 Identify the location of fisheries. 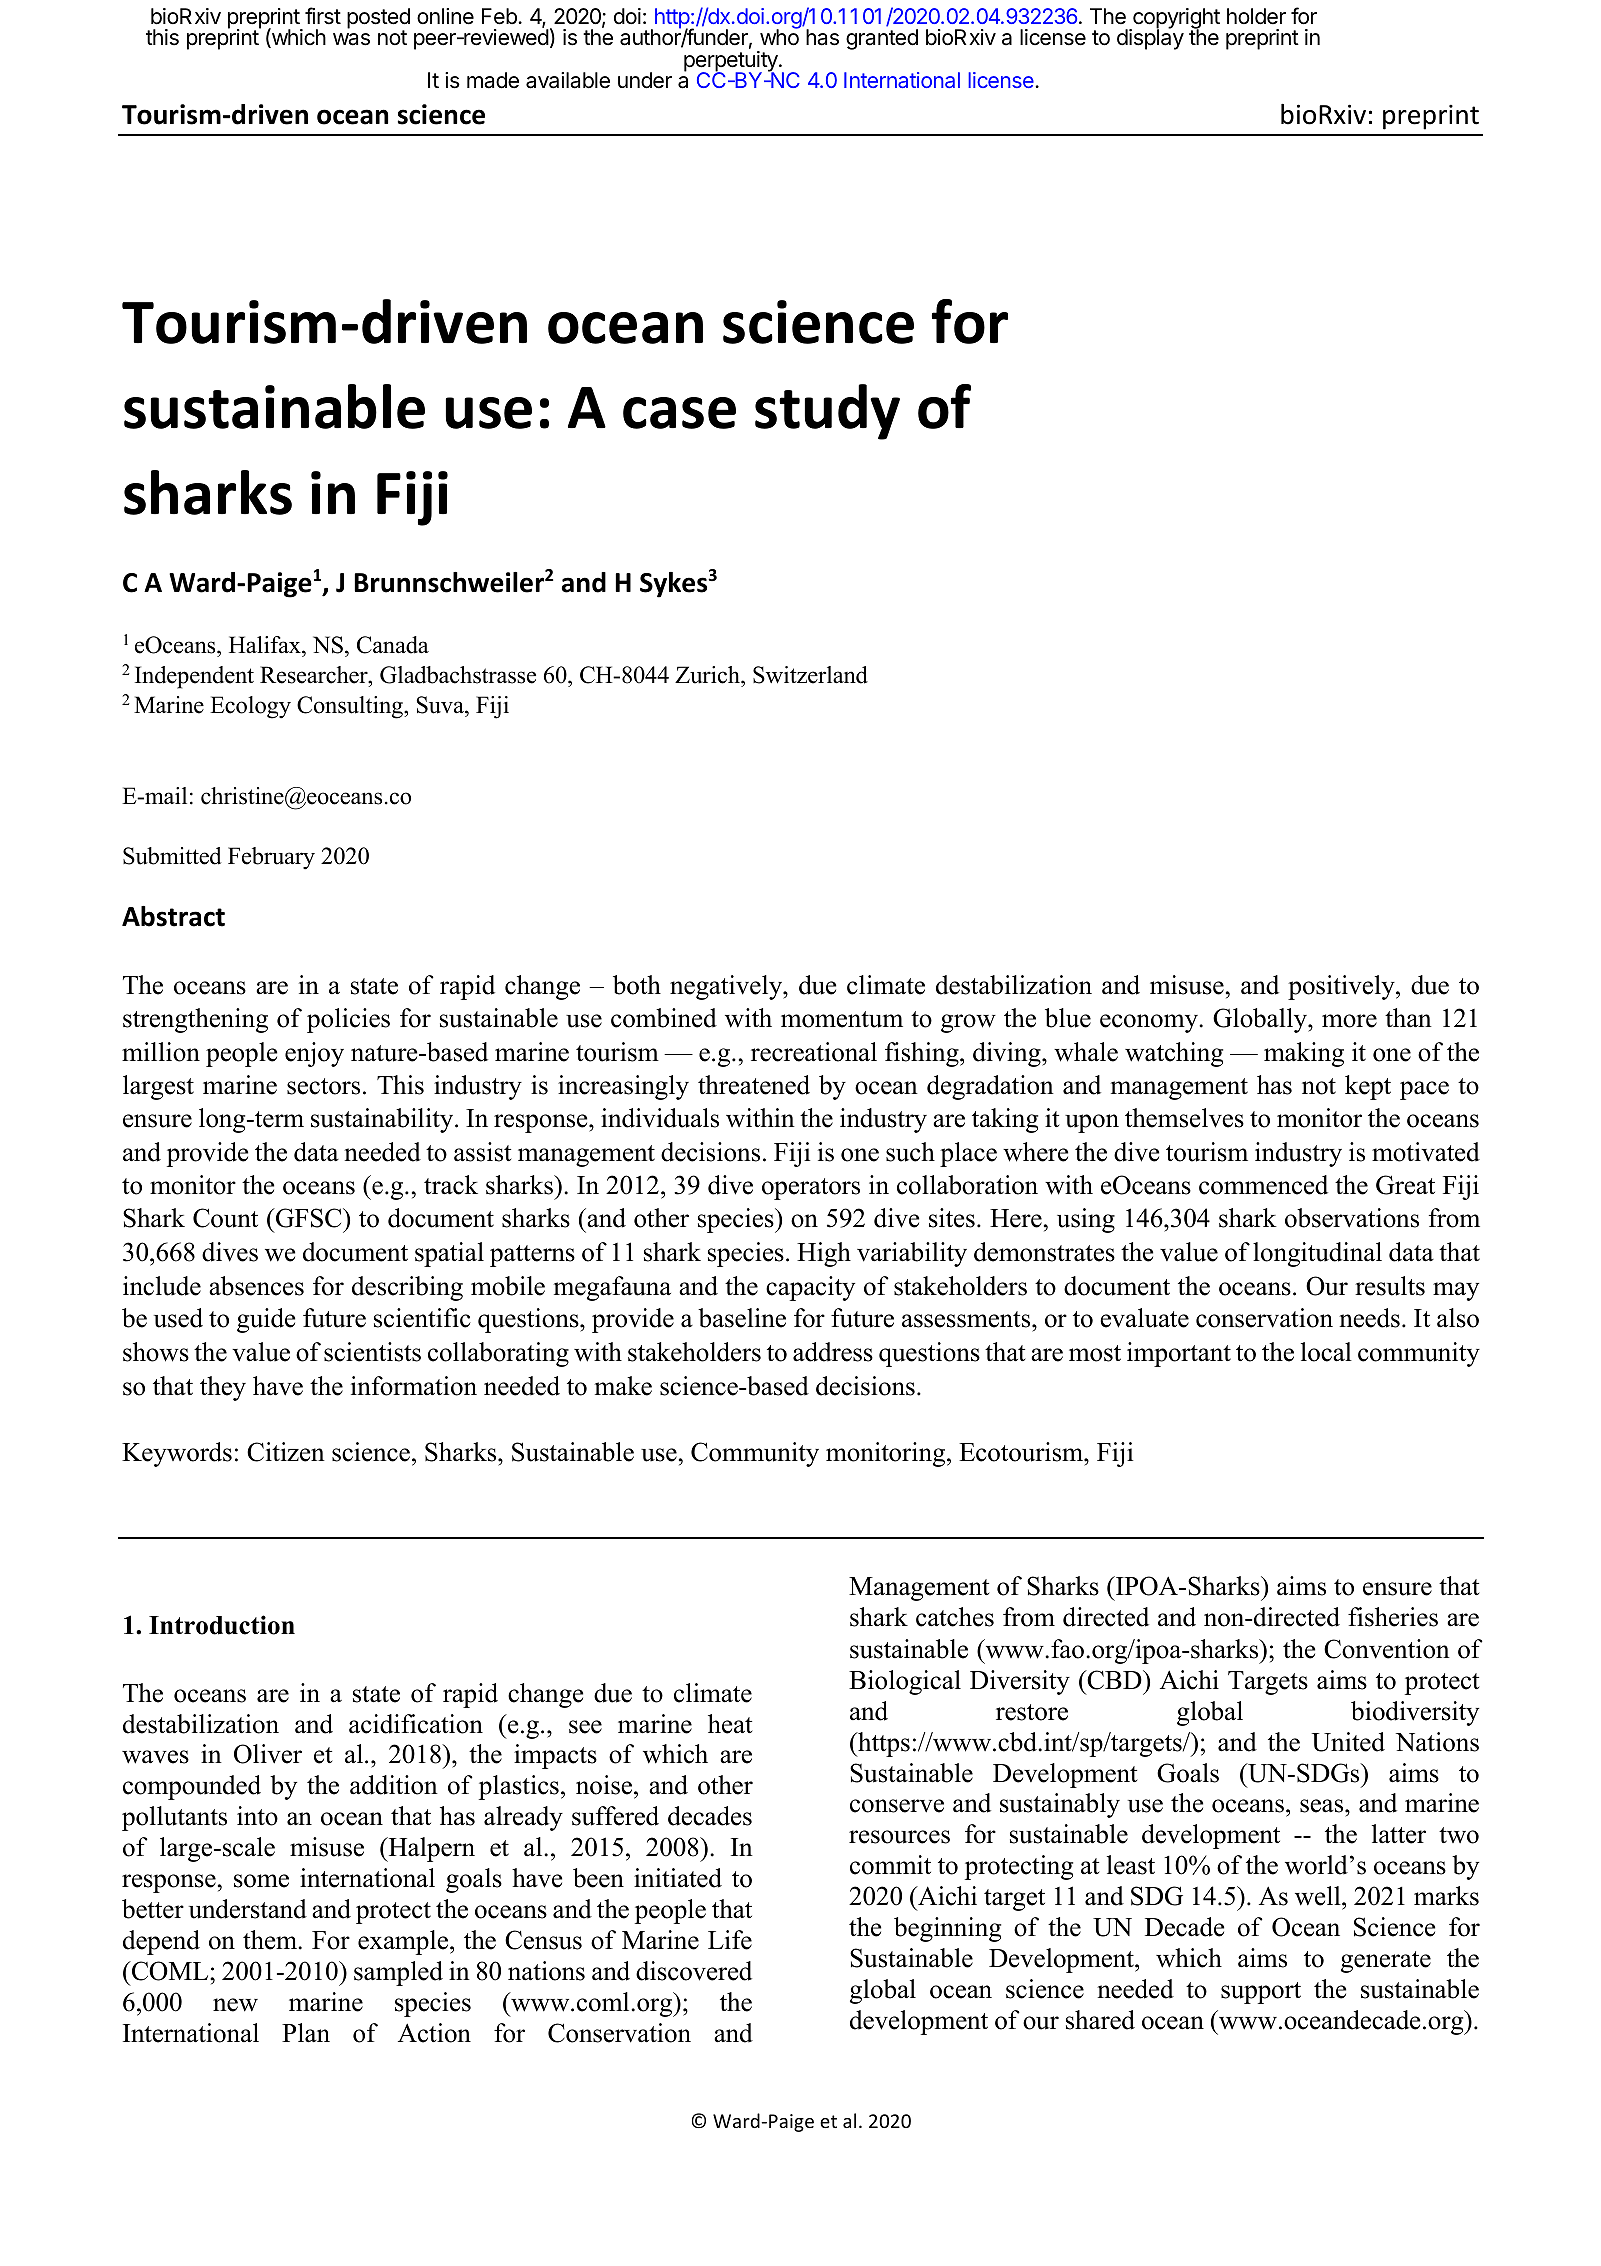
(1393, 1617).
